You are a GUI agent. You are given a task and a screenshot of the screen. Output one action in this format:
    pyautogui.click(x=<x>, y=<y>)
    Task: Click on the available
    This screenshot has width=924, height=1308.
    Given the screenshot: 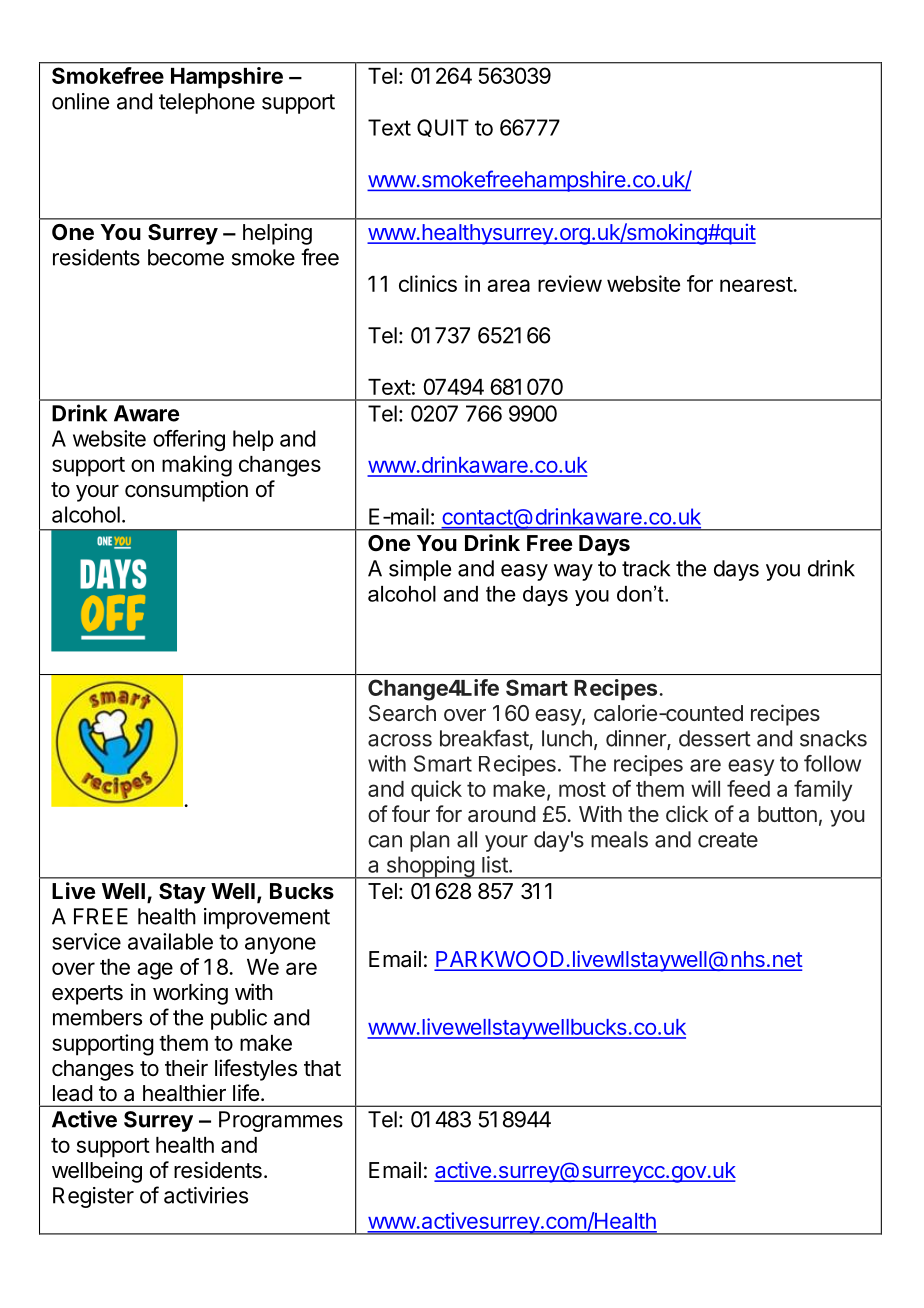 What is the action you would take?
    pyautogui.click(x=170, y=941)
